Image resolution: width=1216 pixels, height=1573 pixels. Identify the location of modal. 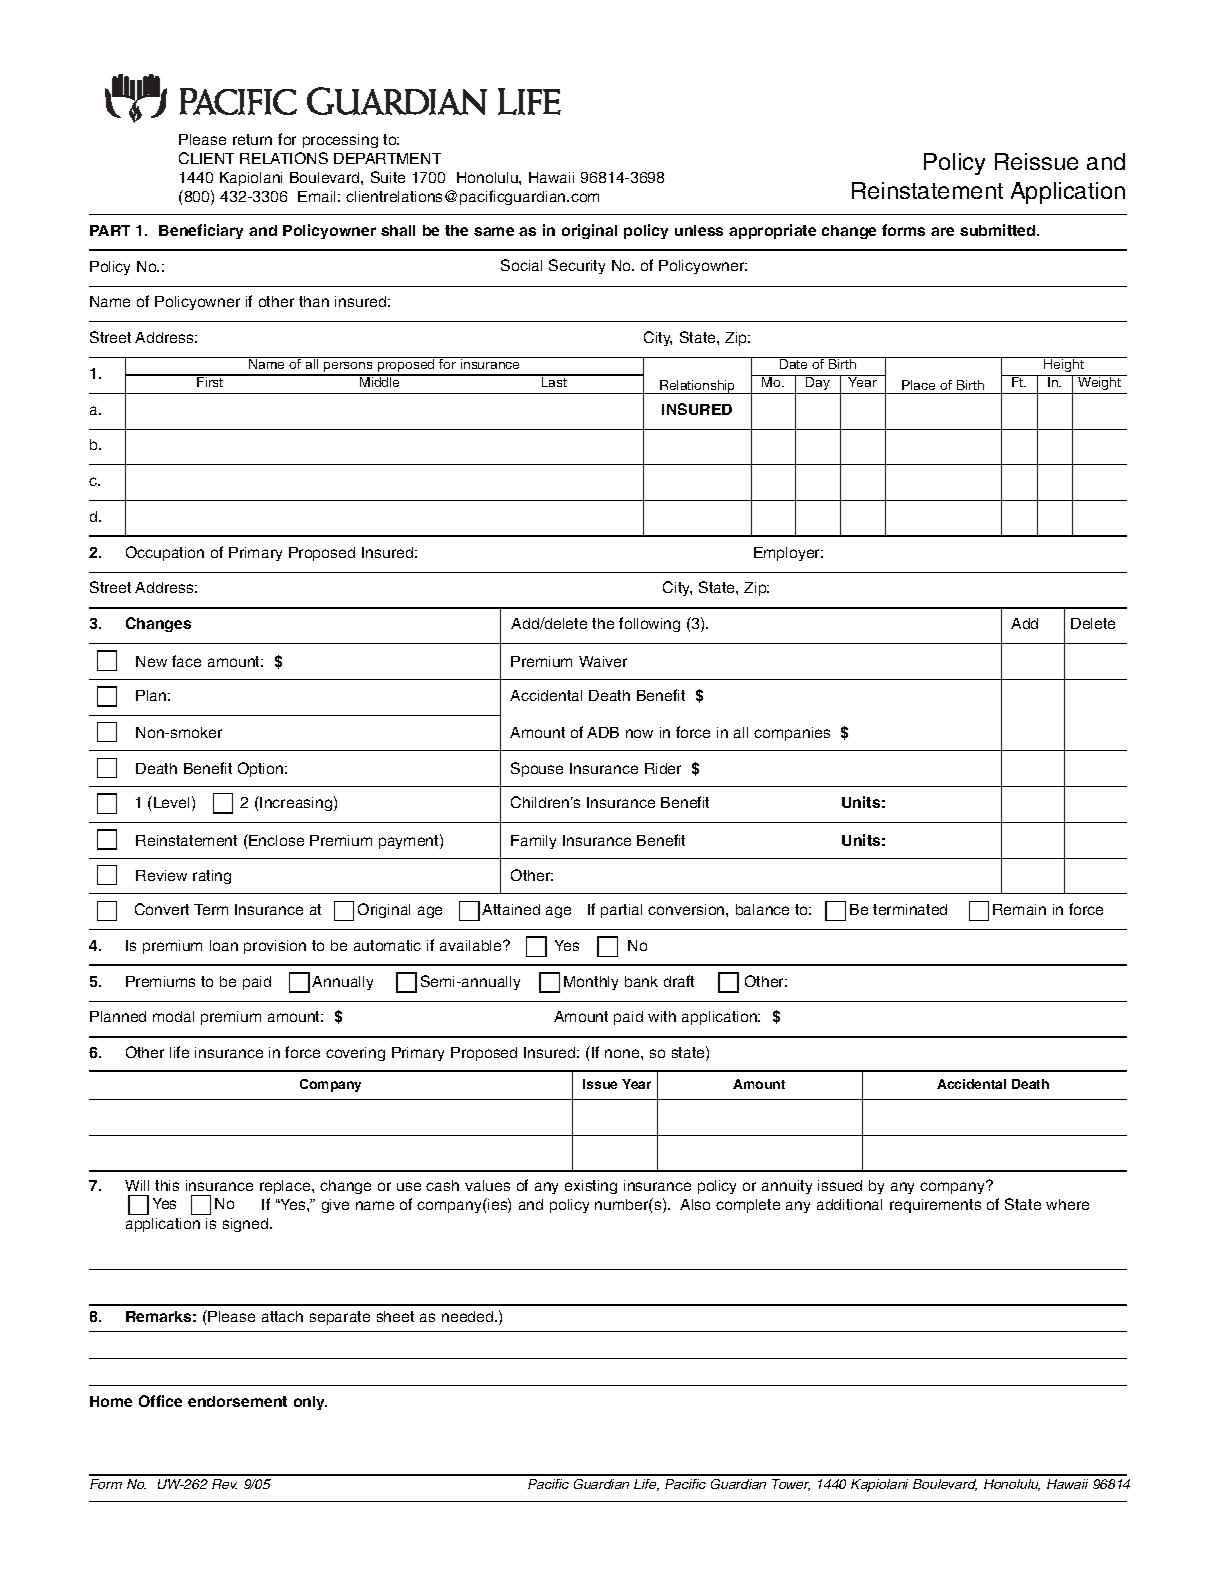
(173, 1016).
